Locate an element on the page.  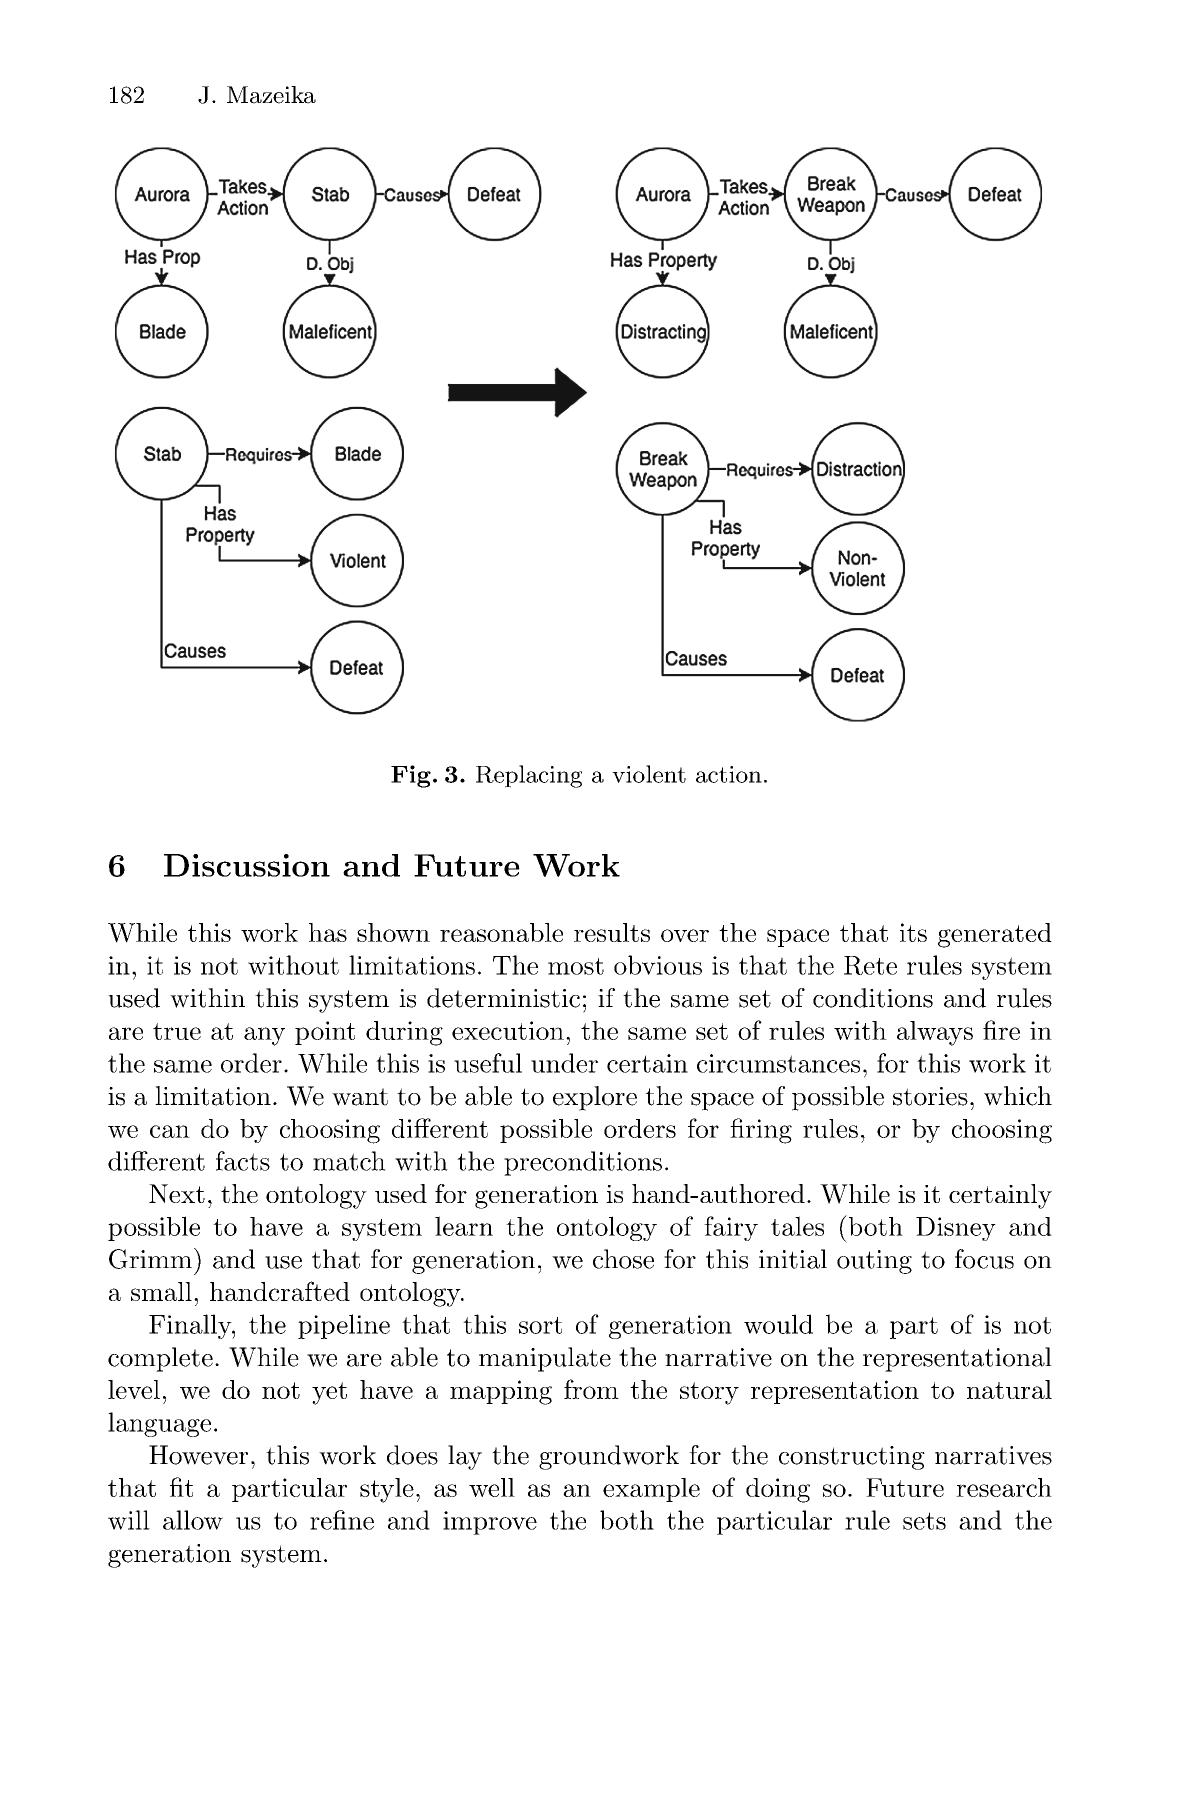
allow is located at coordinates (193, 1520).
